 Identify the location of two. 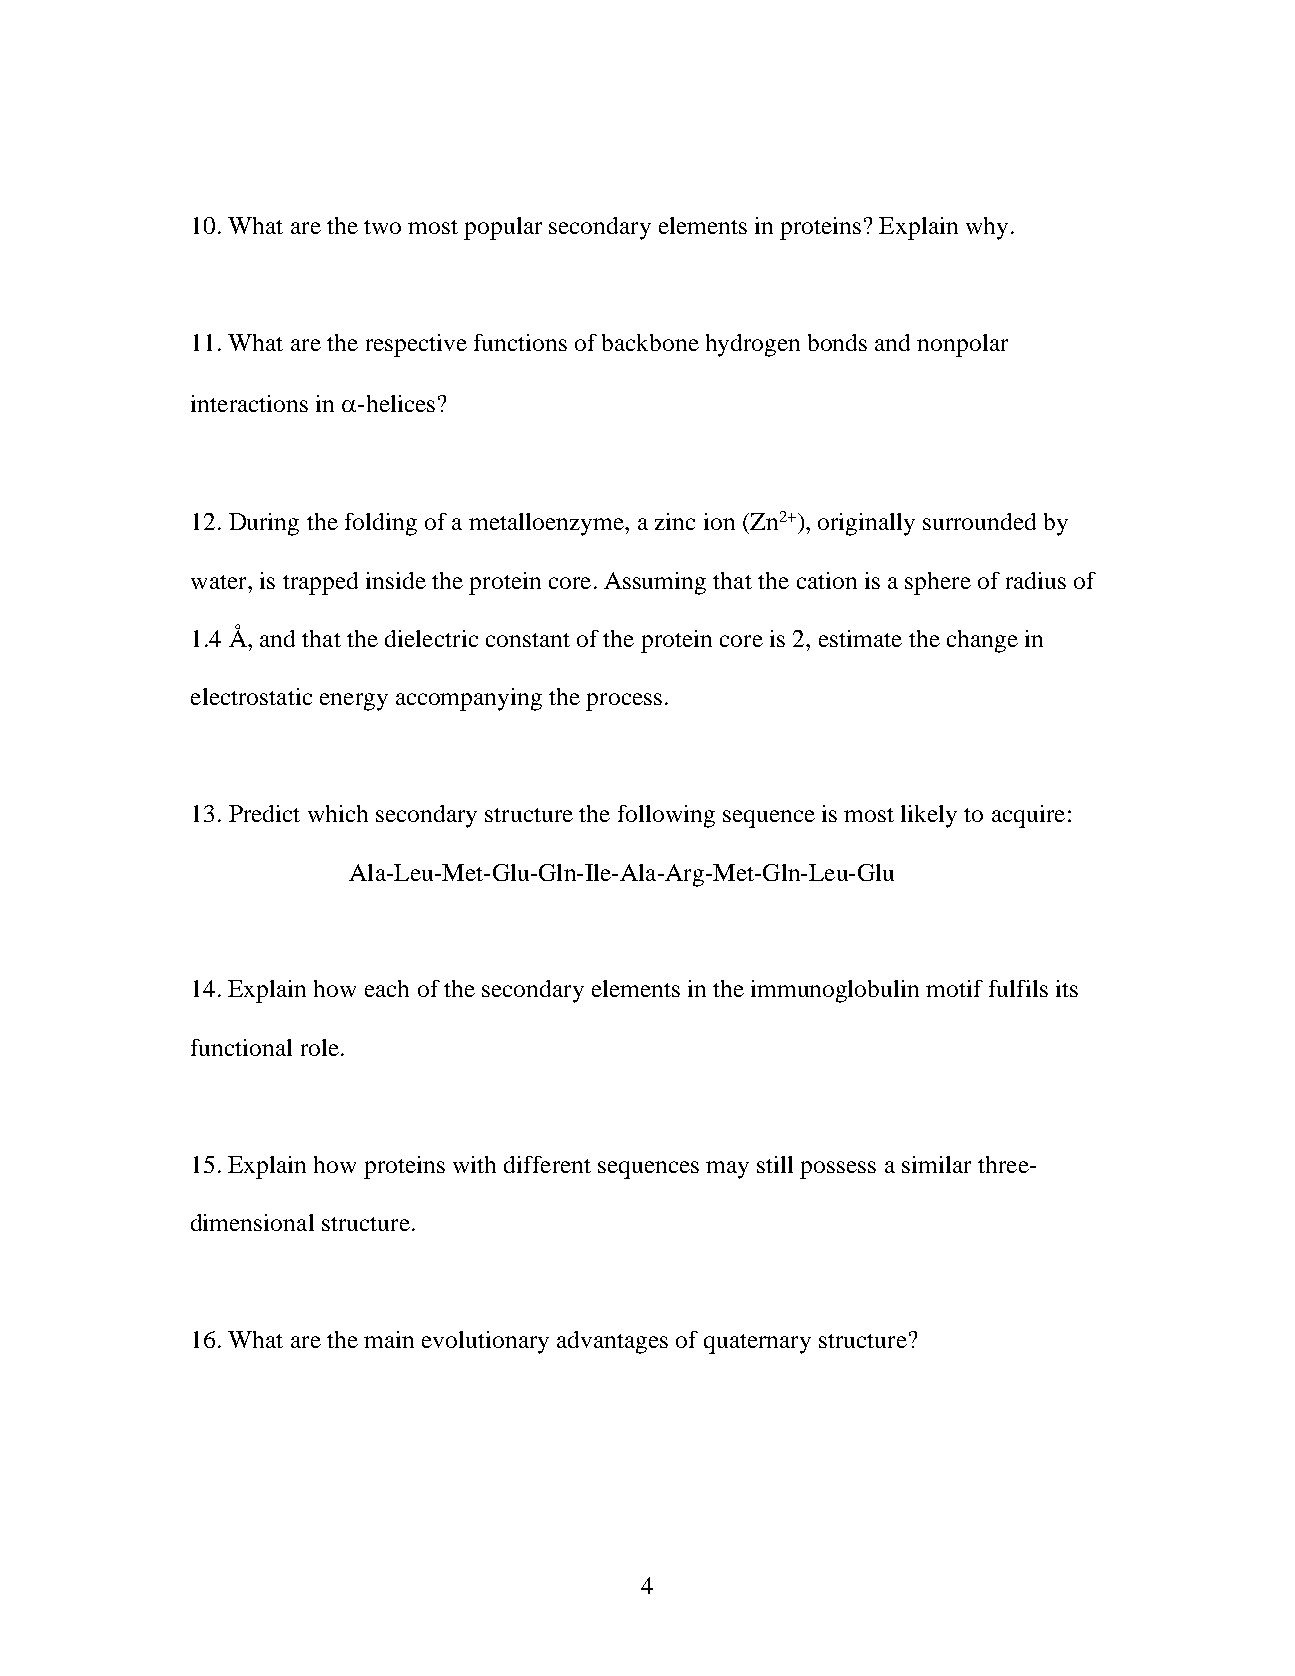
(382, 227).
